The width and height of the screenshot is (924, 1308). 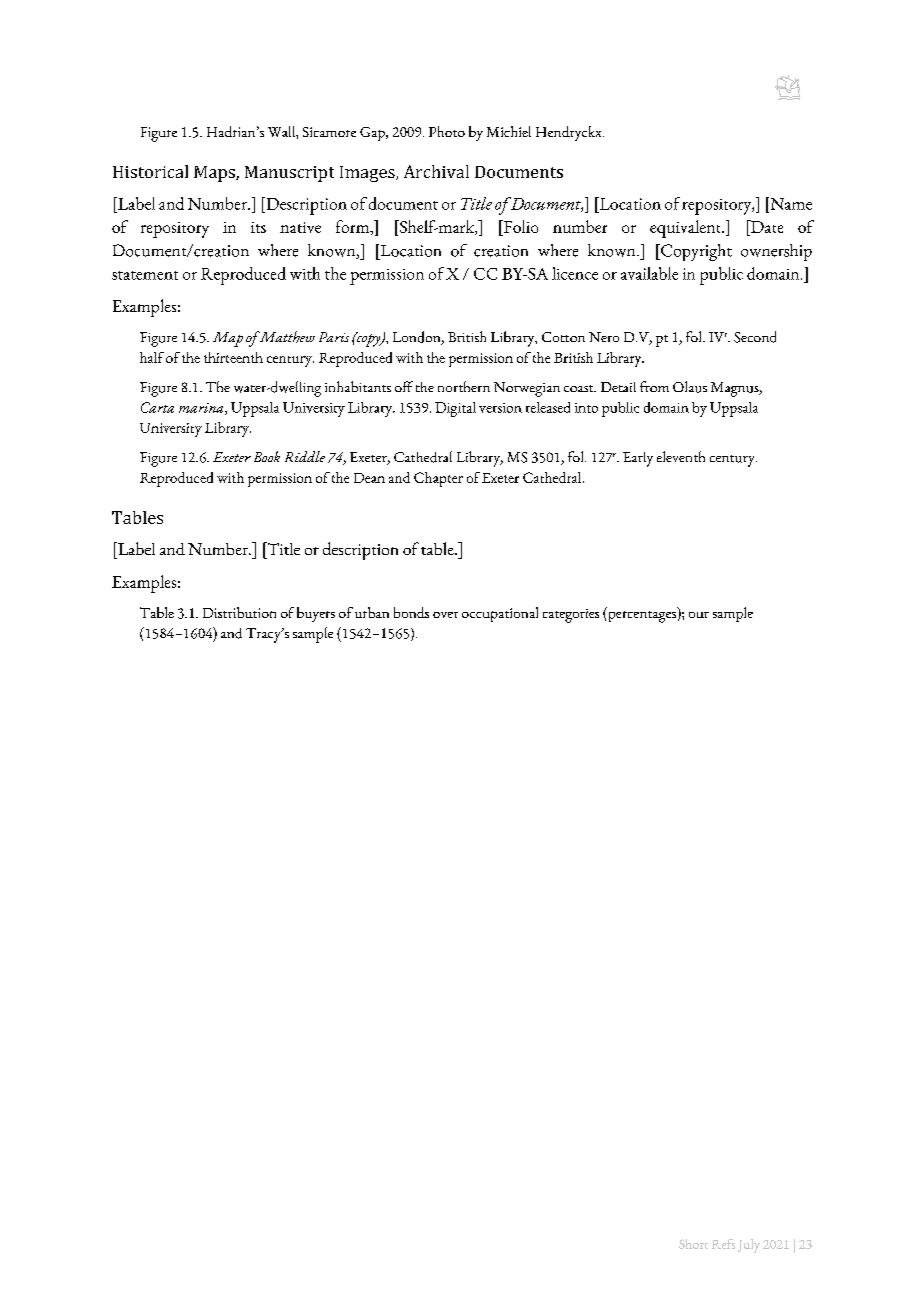 What do you see at coordinates (202, 409) in the screenshot?
I see `marina` at bounding box center [202, 409].
